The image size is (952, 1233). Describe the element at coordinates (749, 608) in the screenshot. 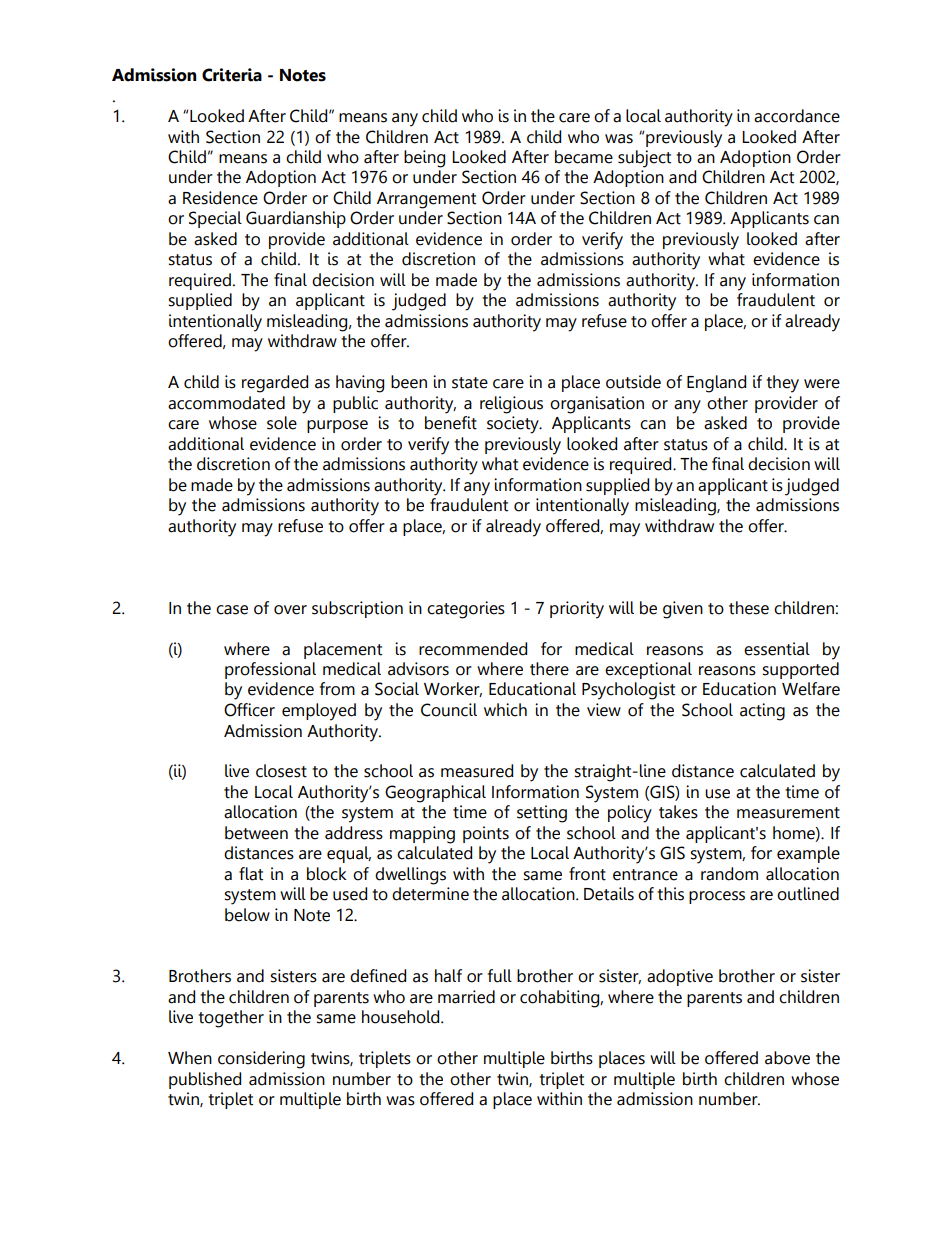

I see `these` at that location.
